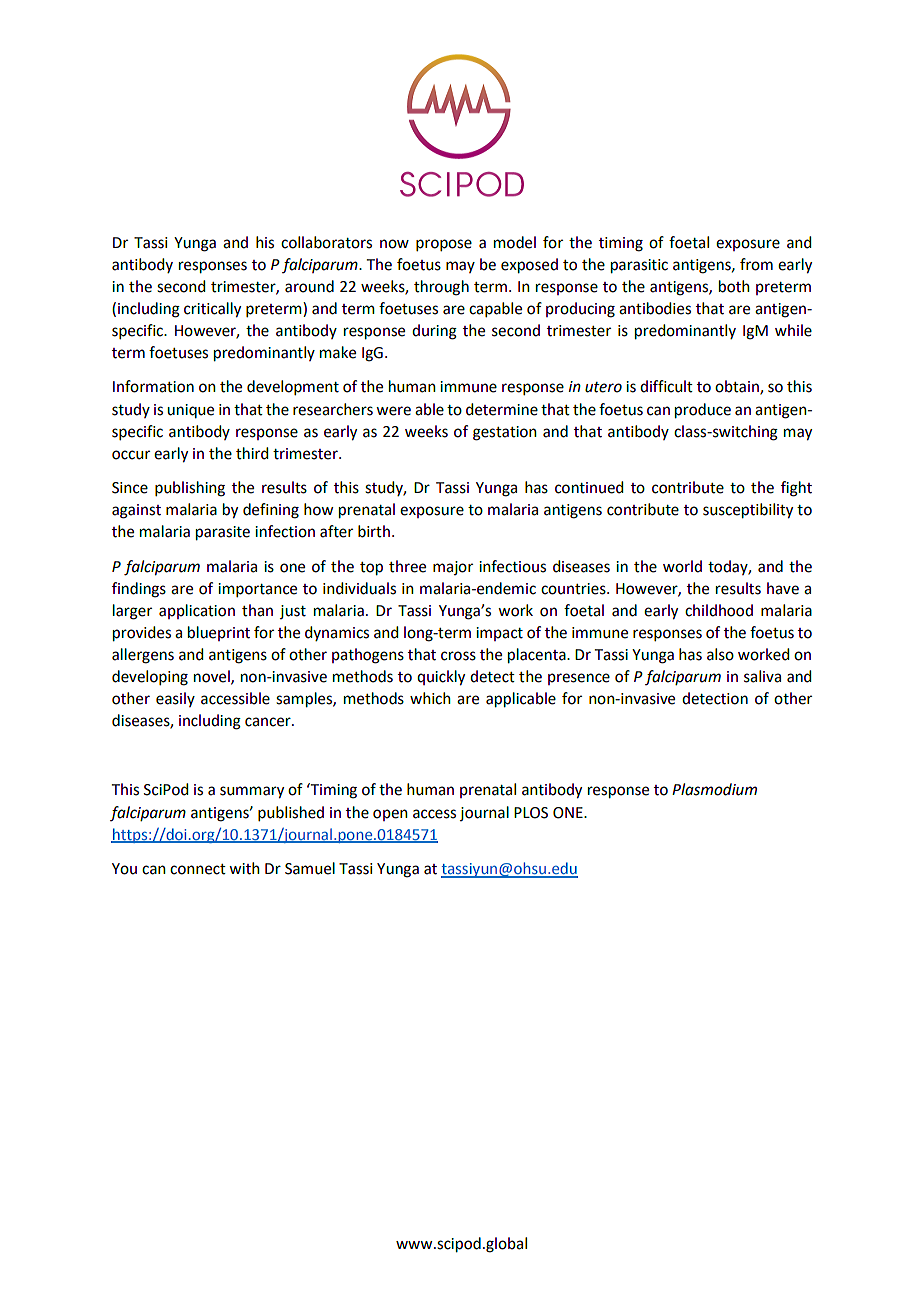 This image has width=924, height=1308. I want to click on from, so click(756, 264).
